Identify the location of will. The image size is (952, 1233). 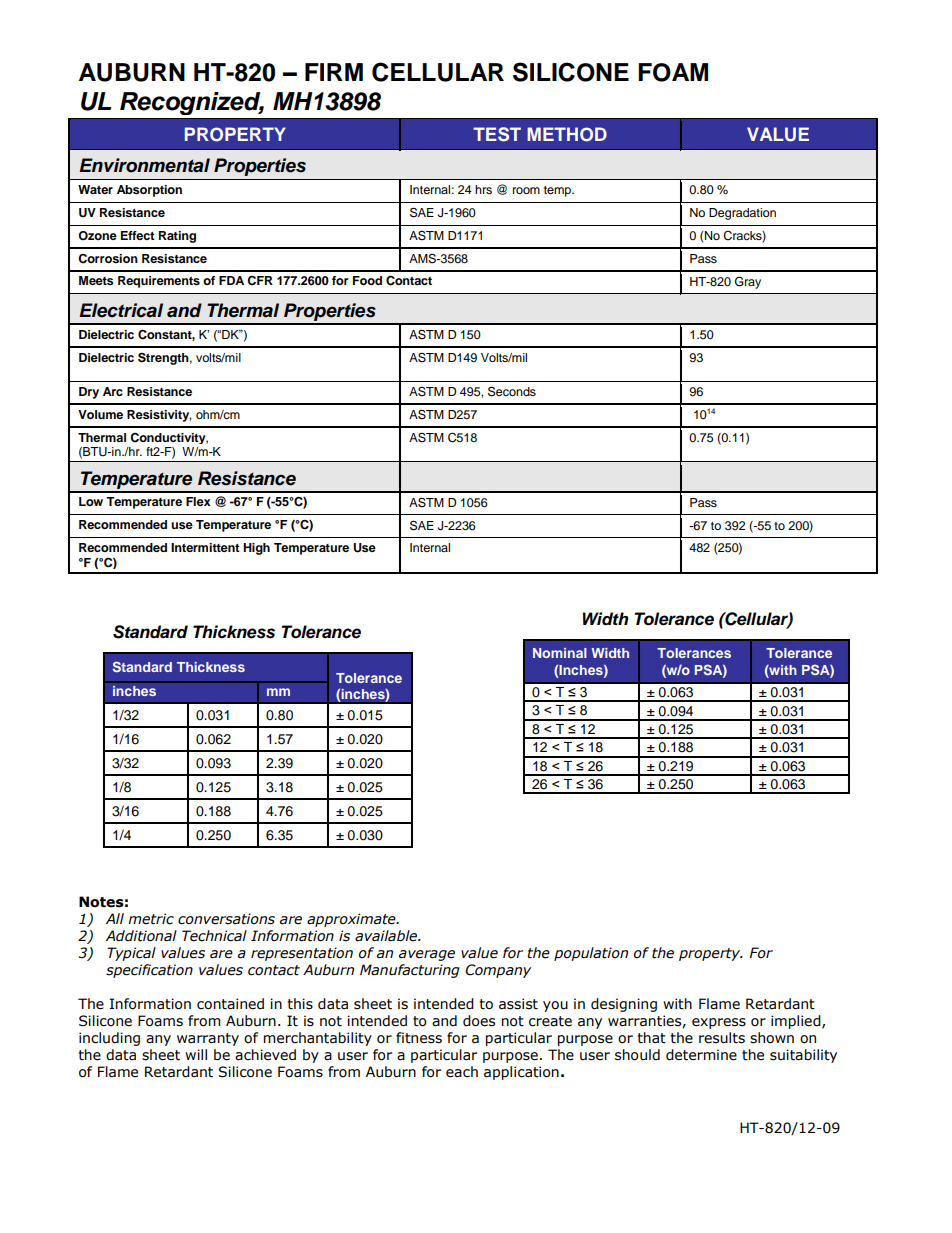
(196, 1054).
